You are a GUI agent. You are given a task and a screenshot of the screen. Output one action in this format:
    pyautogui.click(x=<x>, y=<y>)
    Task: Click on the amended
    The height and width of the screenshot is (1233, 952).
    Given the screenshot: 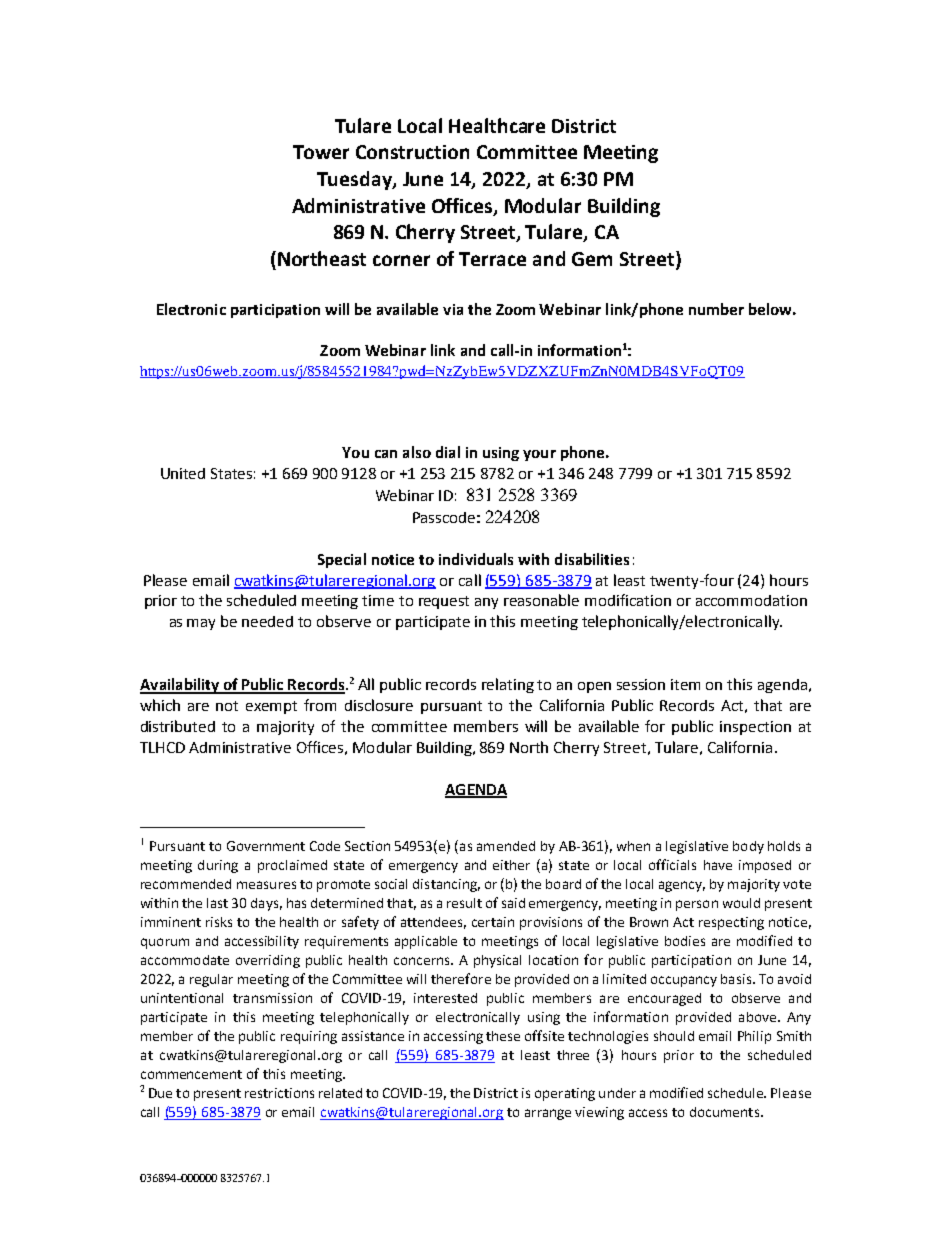 What is the action you would take?
    pyautogui.click(x=506, y=846)
